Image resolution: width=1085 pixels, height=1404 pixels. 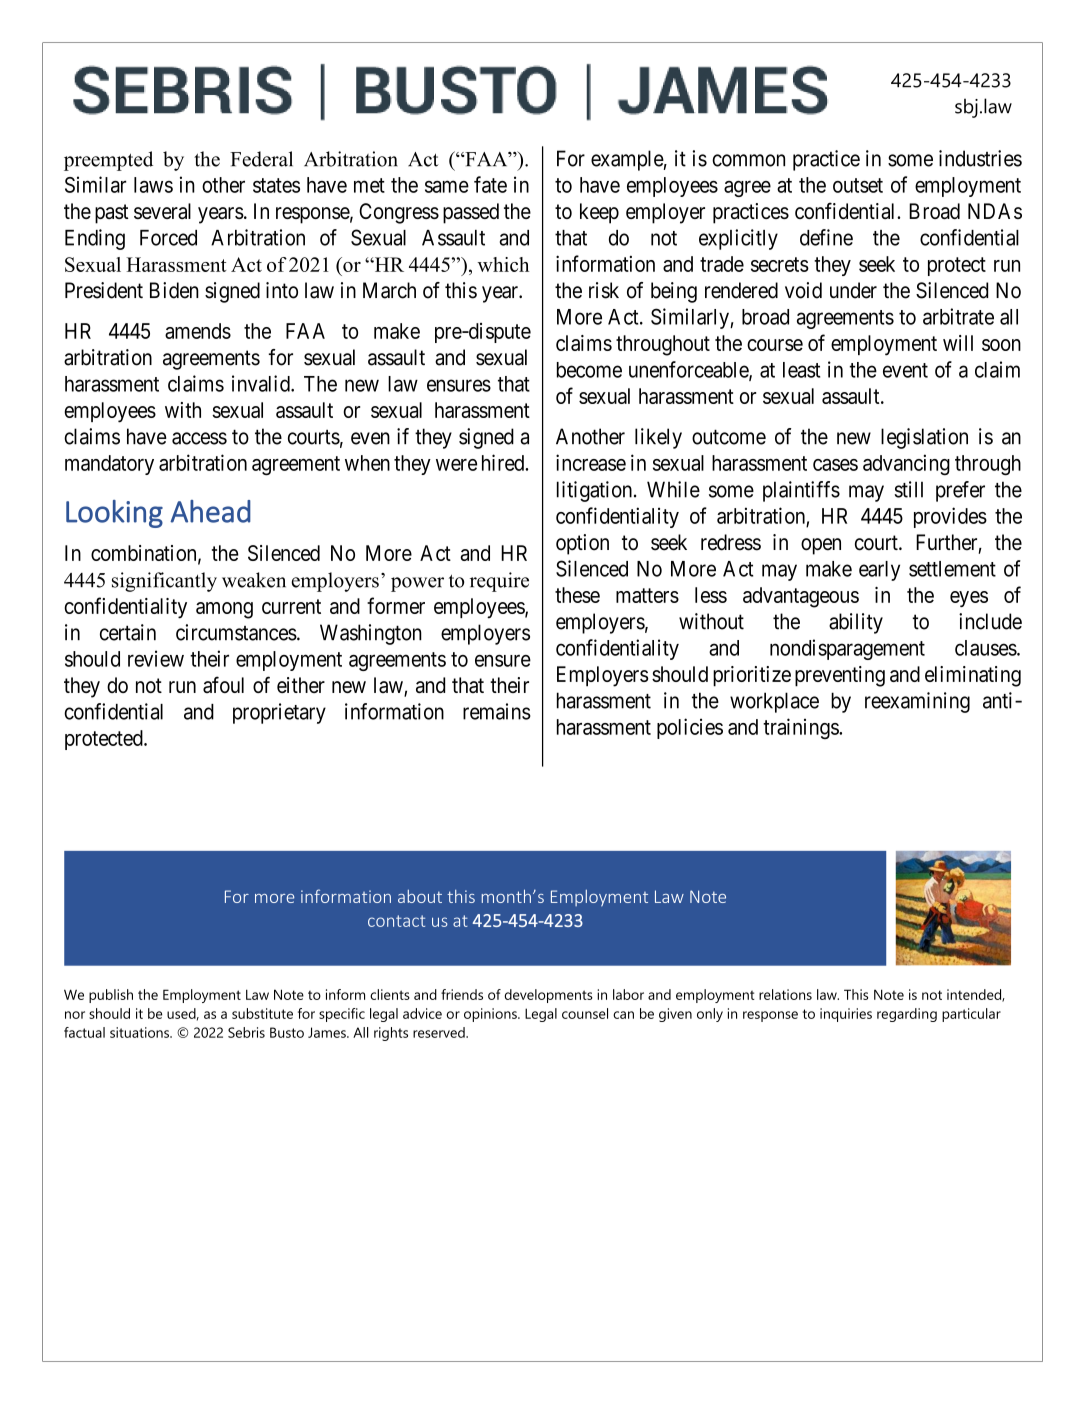 What do you see at coordinates (549, 996) in the screenshot?
I see `developments` at bounding box center [549, 996].
